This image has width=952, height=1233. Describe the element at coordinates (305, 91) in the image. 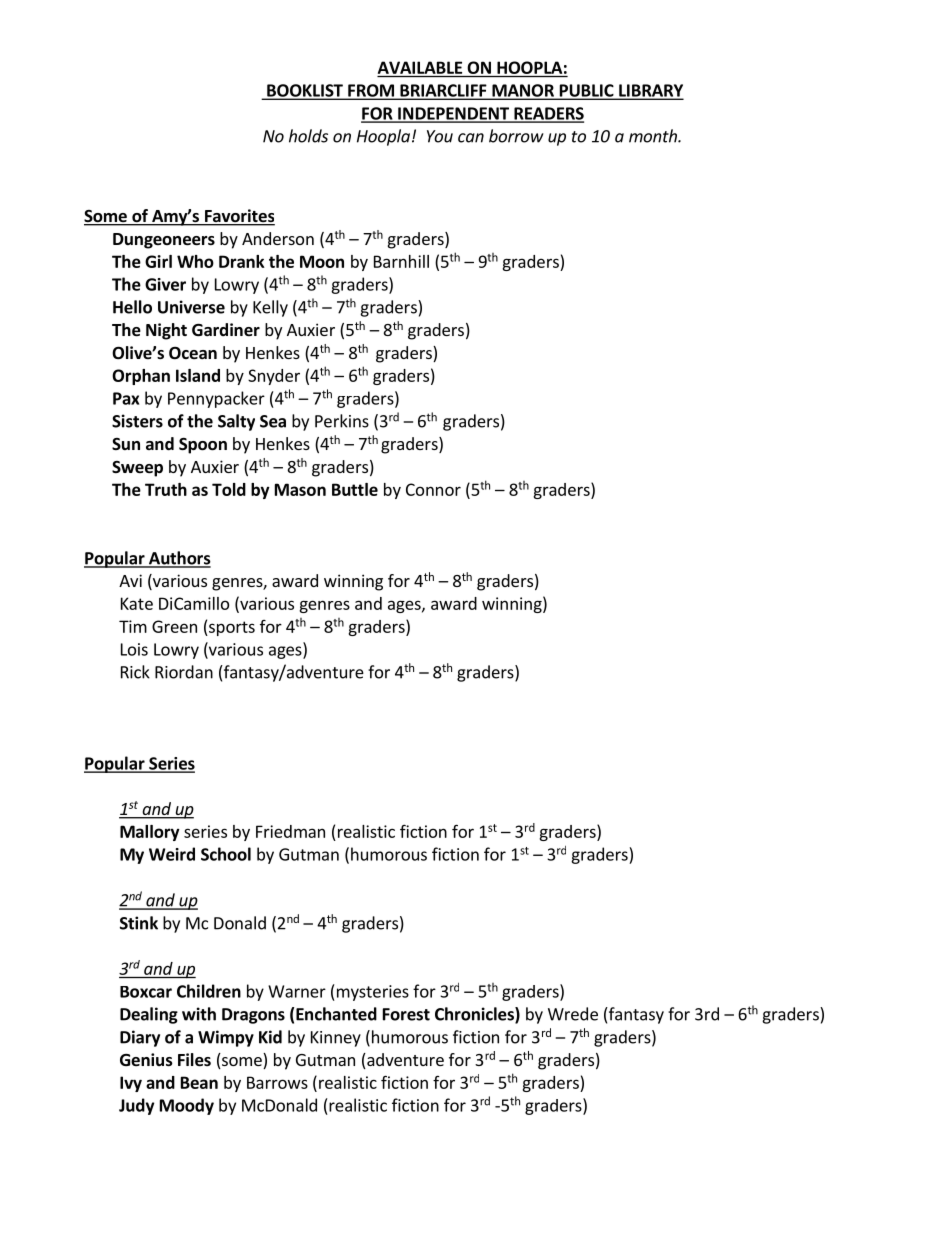

I see `BOOKLIST` at that location.
